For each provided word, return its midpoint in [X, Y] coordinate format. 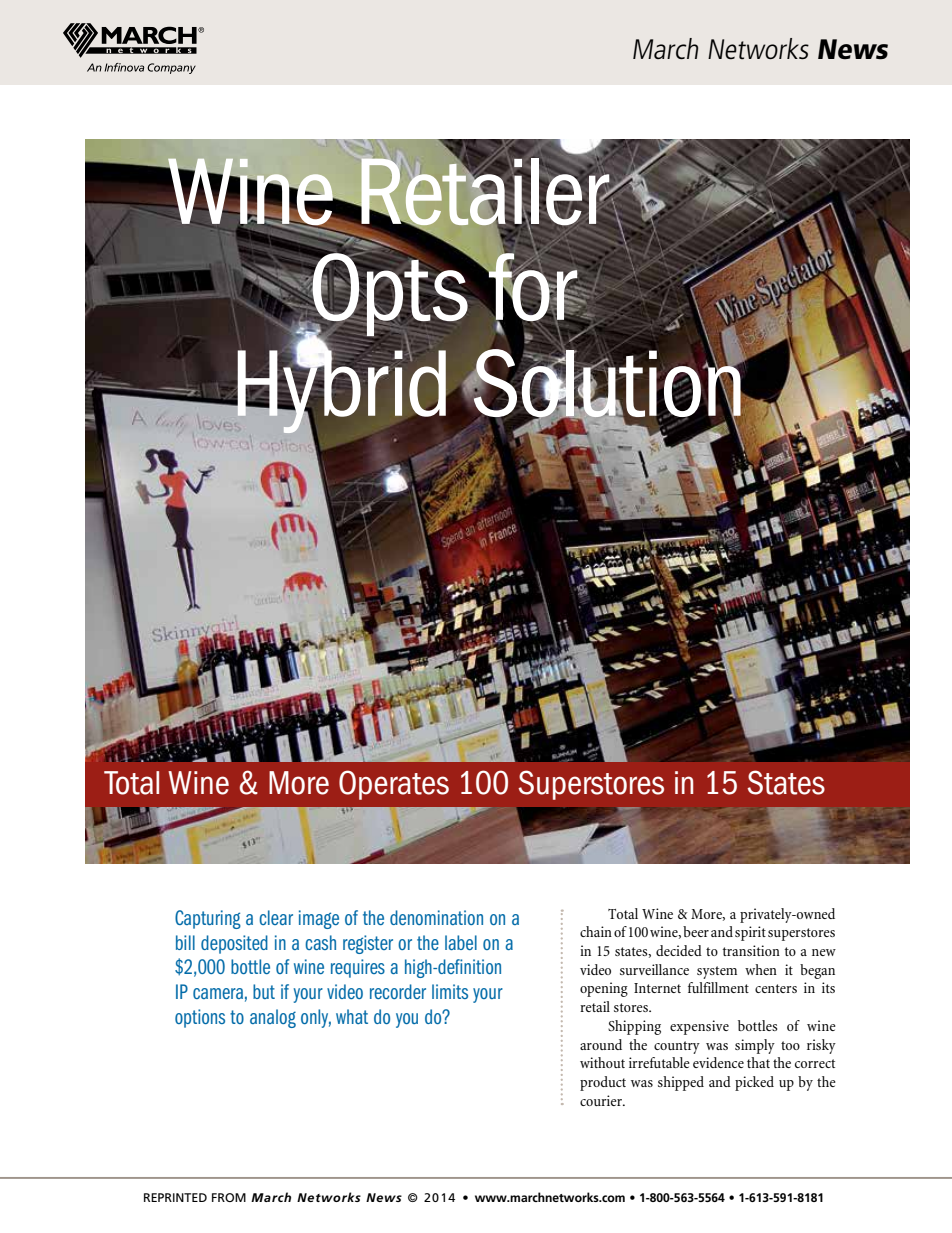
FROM [229, 1197]
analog [273, 1018]
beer [696, 931]
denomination [436, 917]
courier [602, 1100]
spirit [750, 933]
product [603, 1083]
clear [276, 917]
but [264, 991]
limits [450, 991]
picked [754, 1083]
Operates [394, 785]
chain [596, 931]
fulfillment [718, 987]
